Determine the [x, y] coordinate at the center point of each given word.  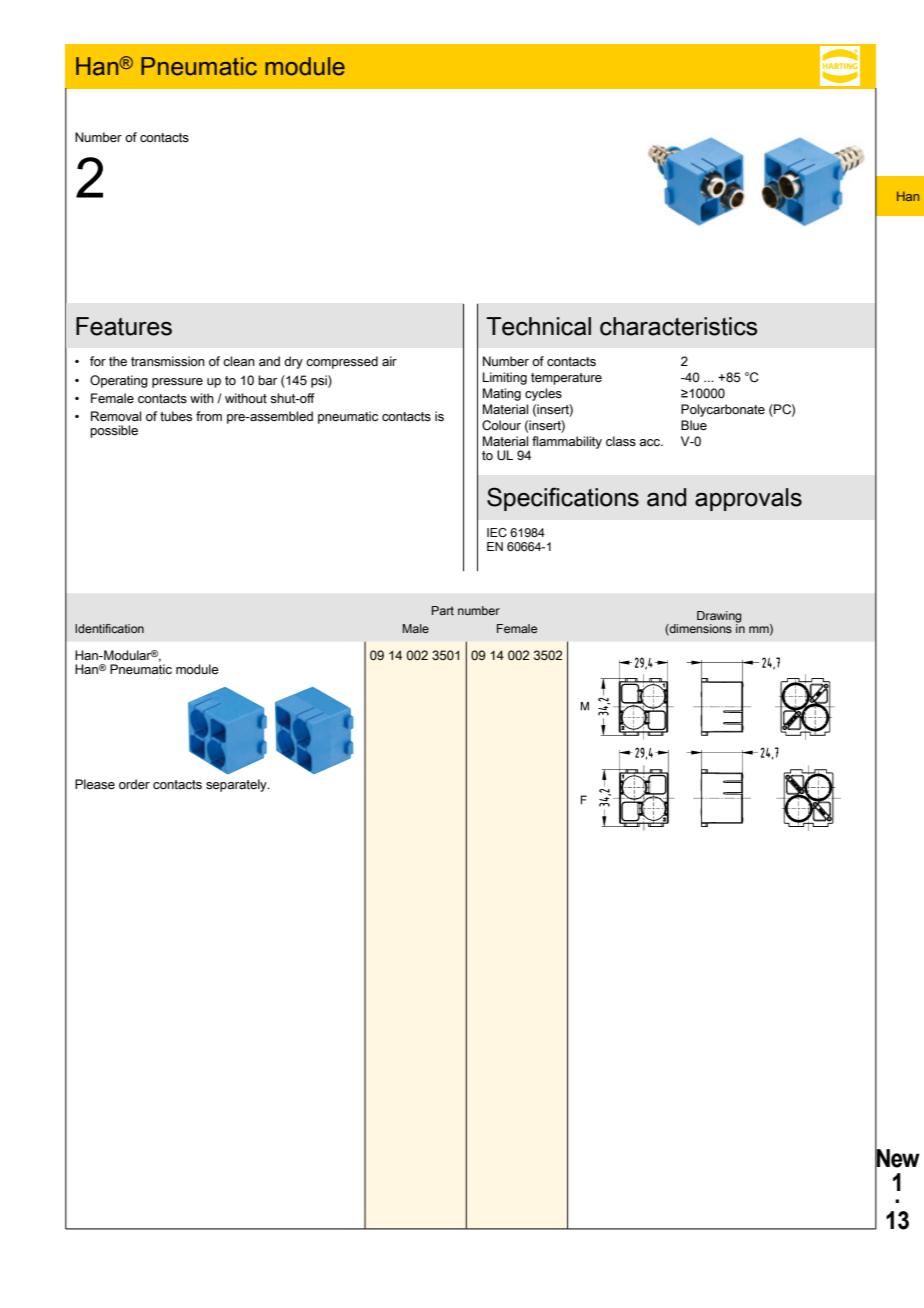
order [134, 784]
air [389, 361]
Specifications [563, 499]
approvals [748, 499]
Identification [109, 628]
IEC [497, 532]
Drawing [719, 618]
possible [114, 431]
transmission [168, 361]
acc [651, 442]
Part [443, 610]
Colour [501, 425]
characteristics [679, 326]
